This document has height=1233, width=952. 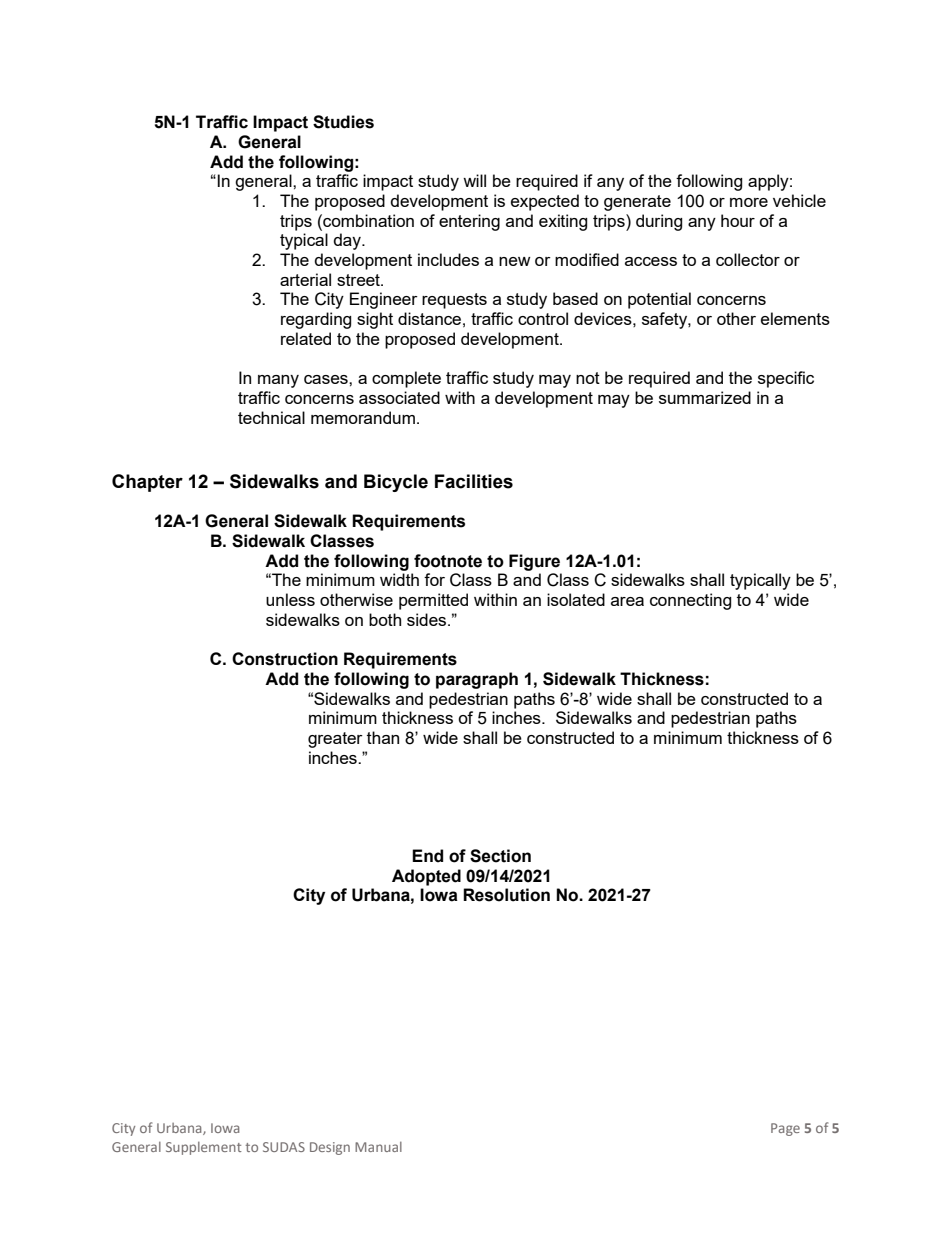 I want to click on Section, so click(x=500, y=856).
